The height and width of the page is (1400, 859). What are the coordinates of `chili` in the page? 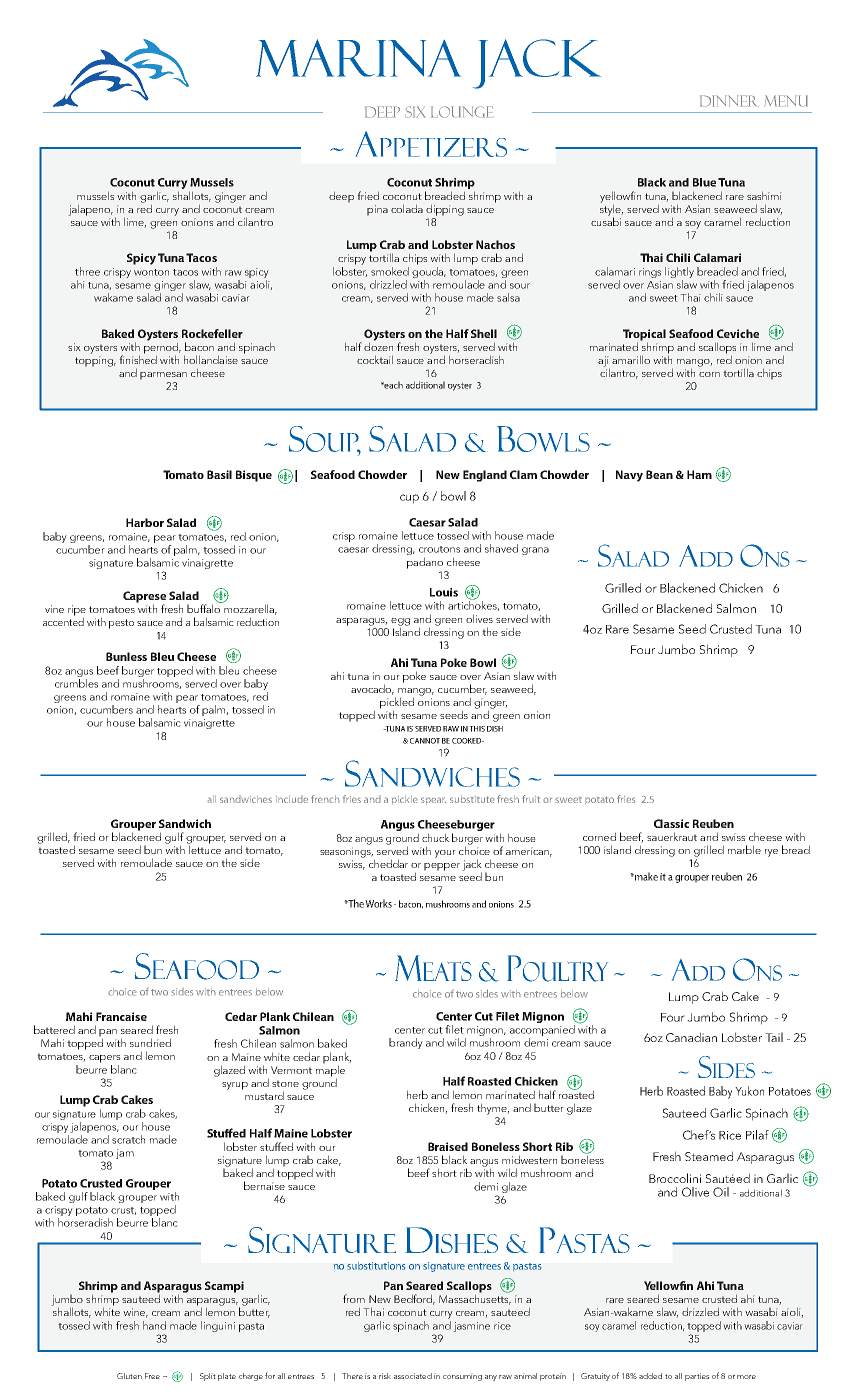 It's located at (713, 297).
